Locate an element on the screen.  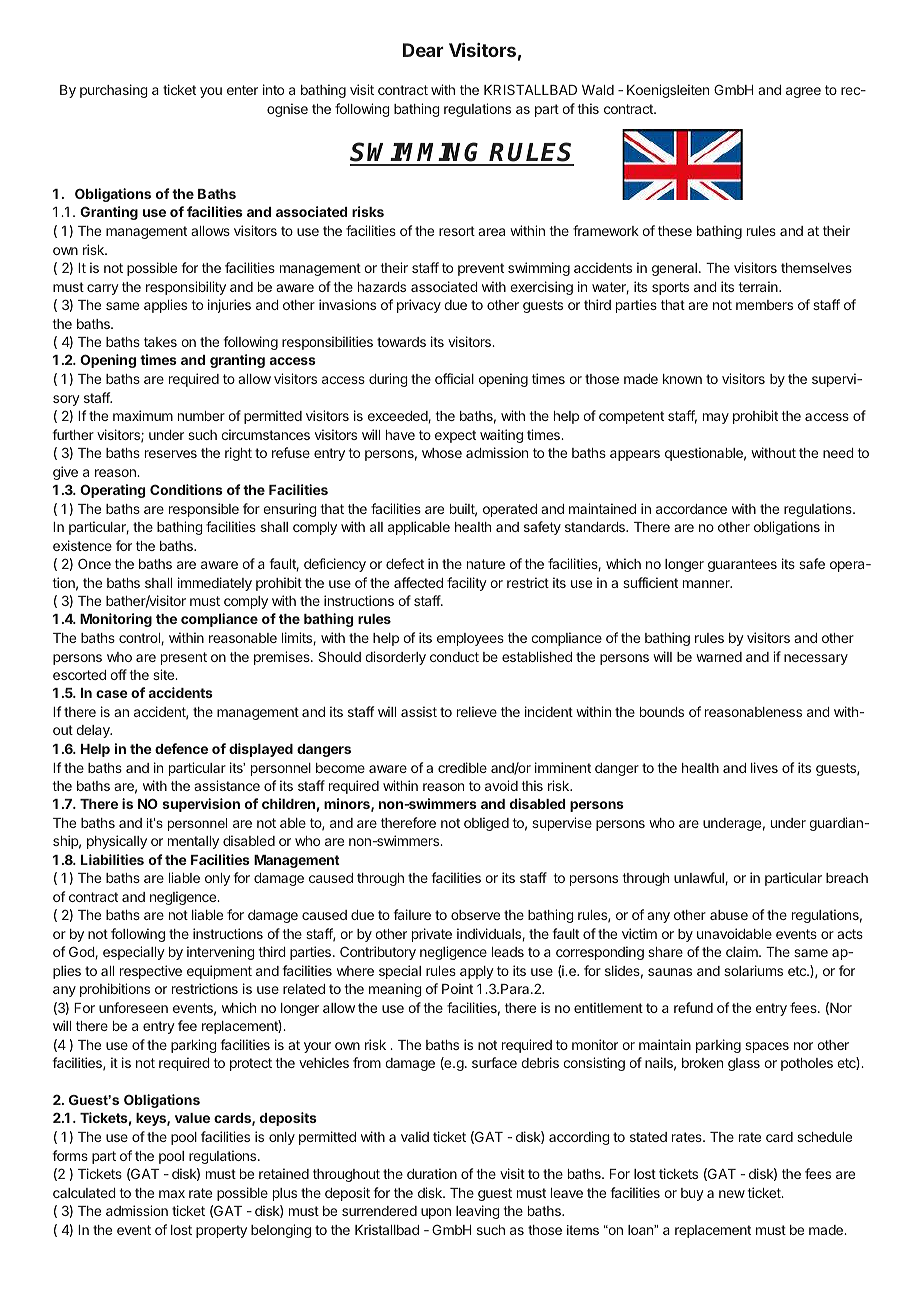
calculated is located at coordinates (84, 1193).
